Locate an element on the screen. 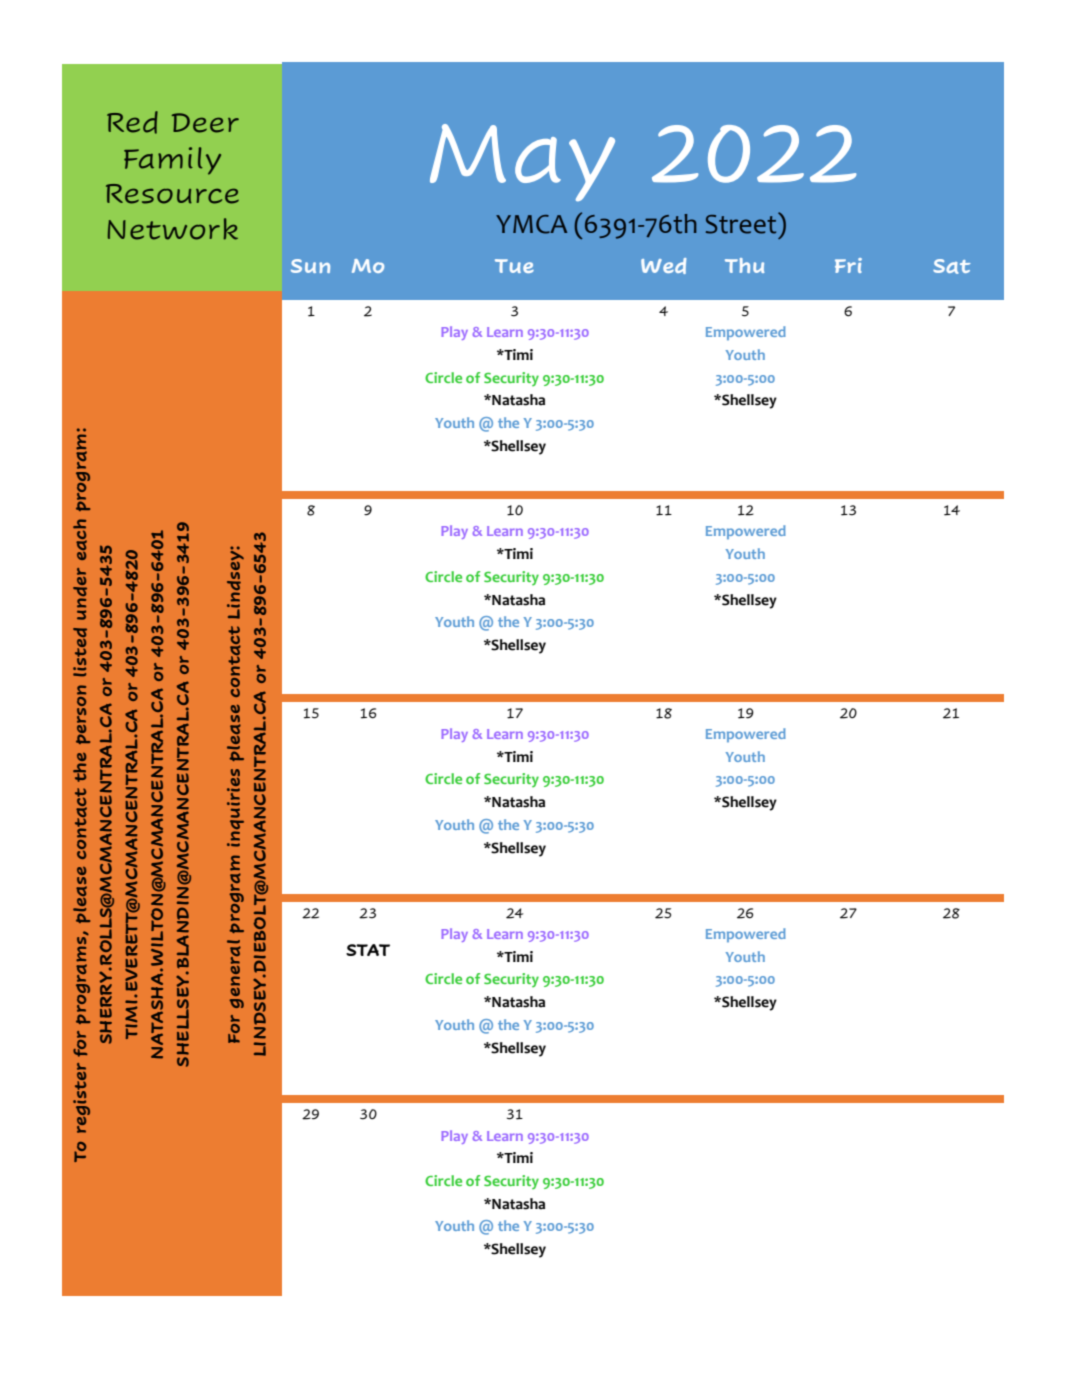 The image size is (1066, 1379). Street is located at coordinates (742, 223).
